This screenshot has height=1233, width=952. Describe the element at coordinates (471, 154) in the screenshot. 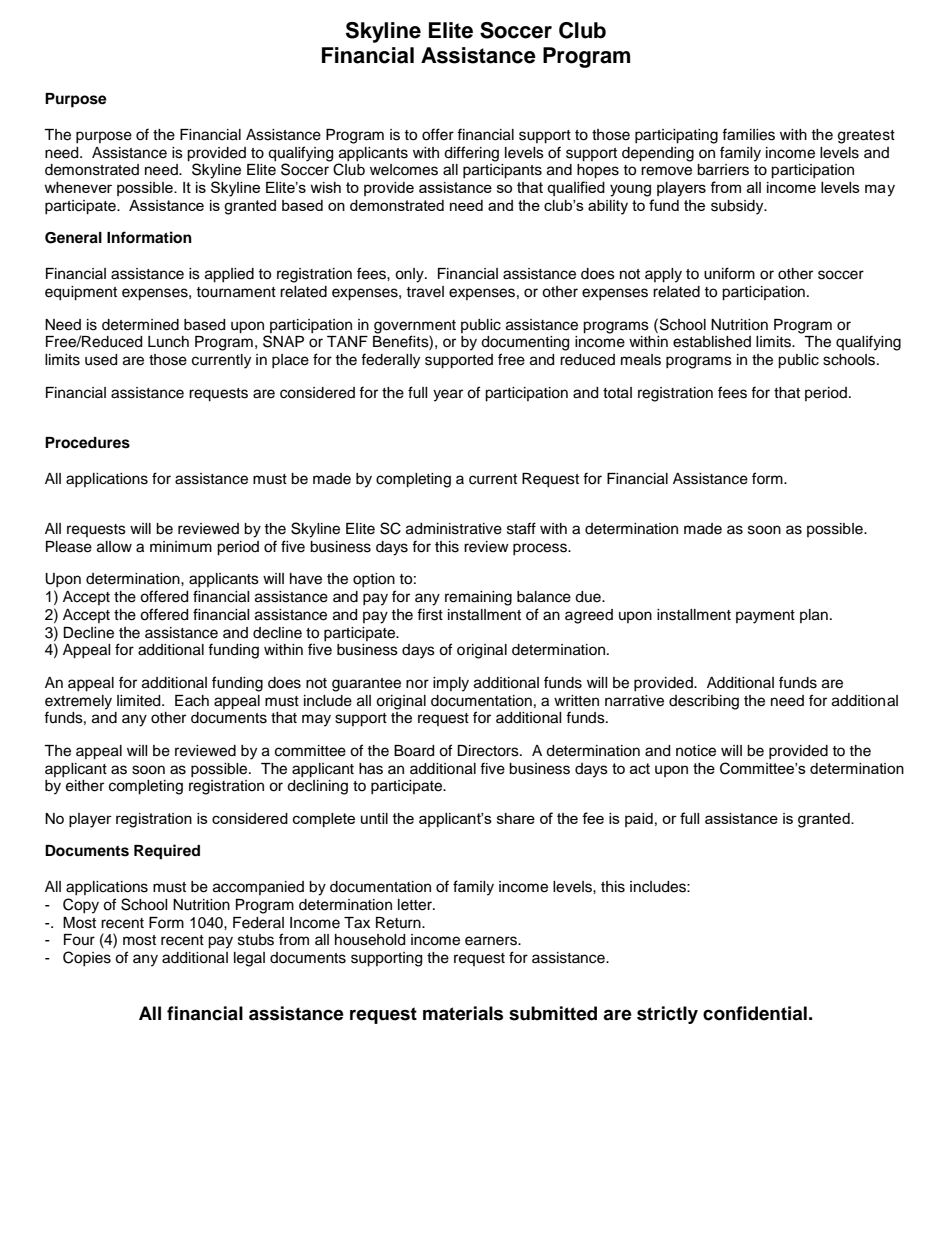

I see `differing` at that location.
